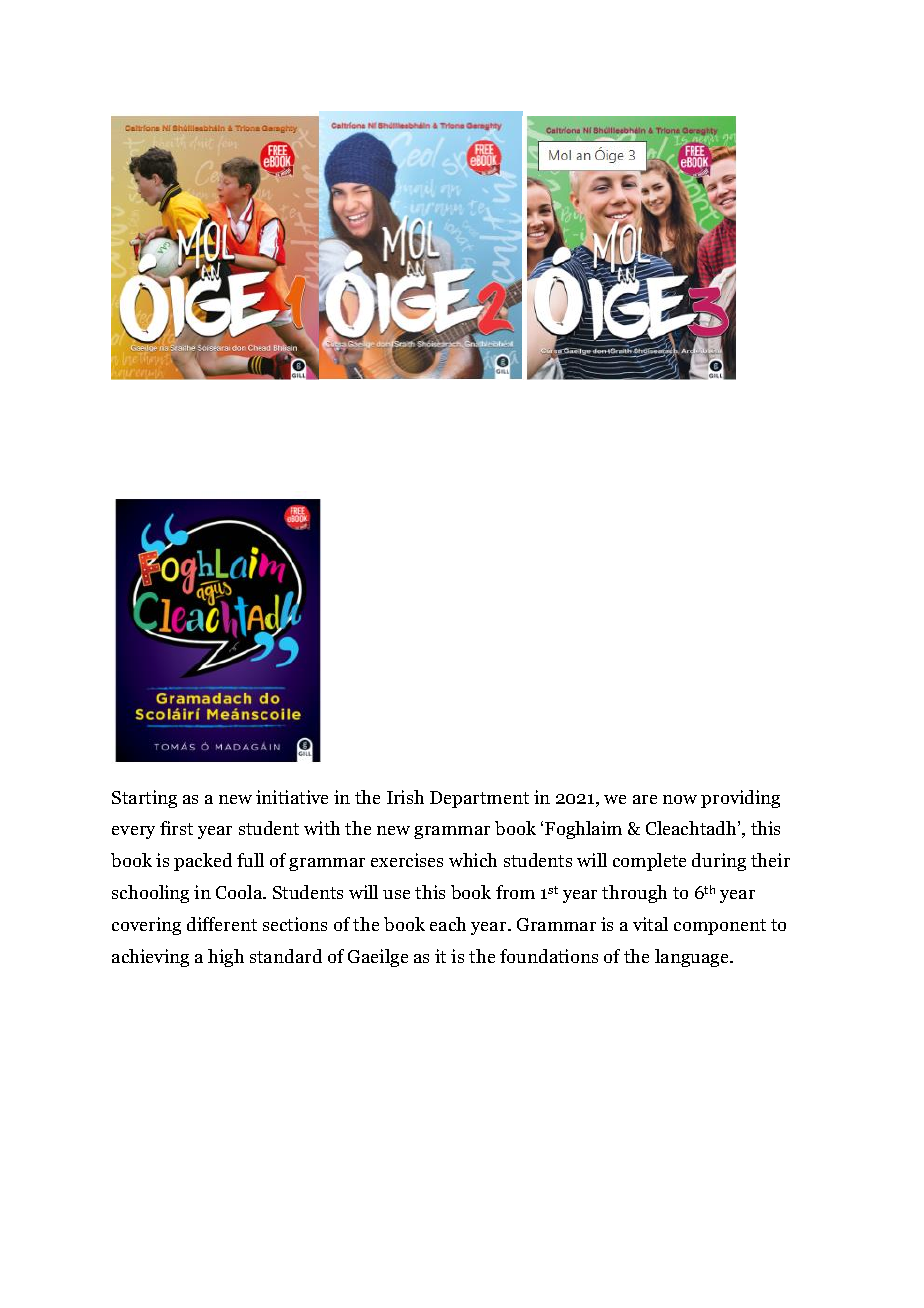  Describe the element at coordinates (144, 799) in the document. I see `Starting` at that location.
